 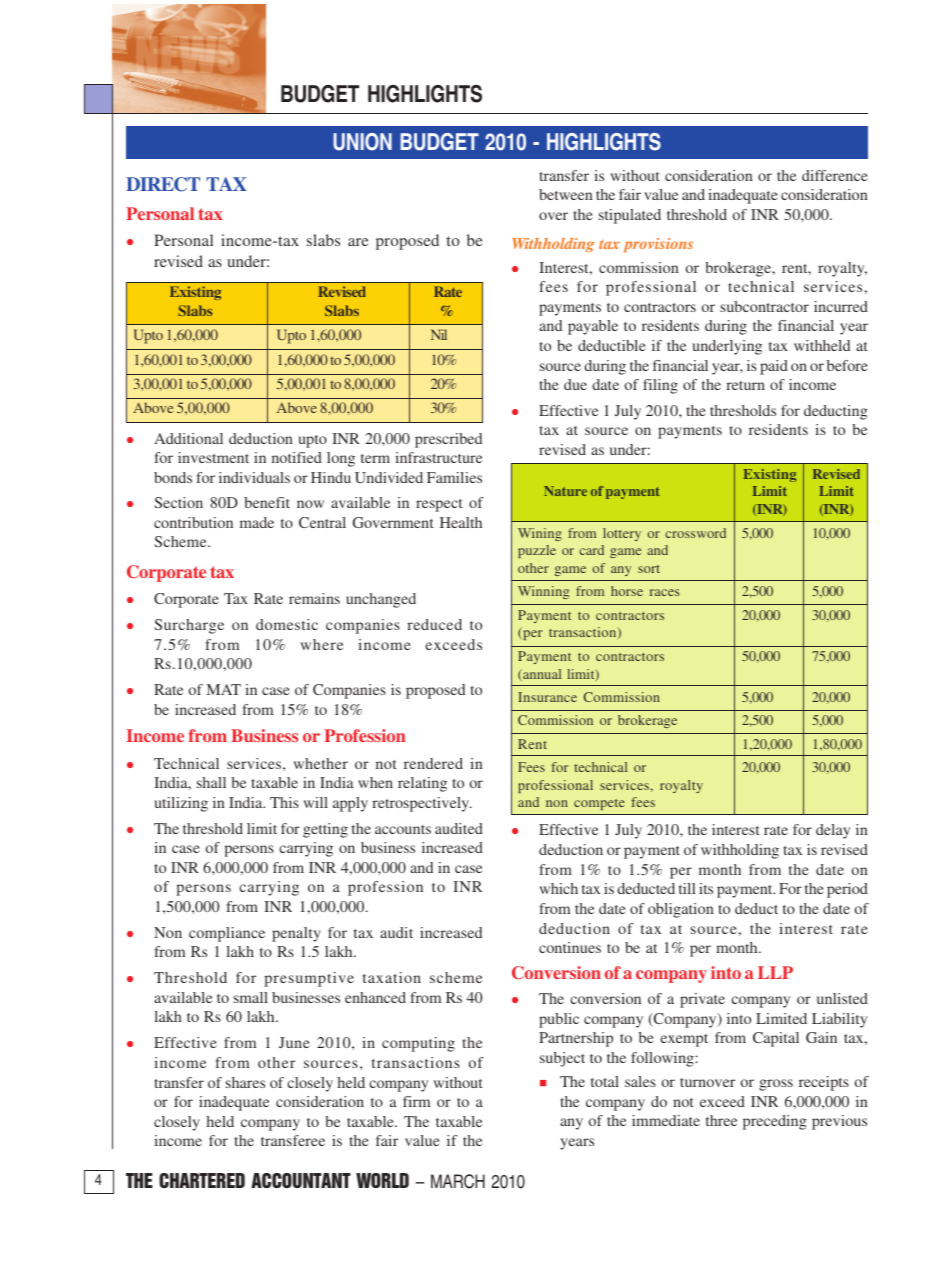 What do you see at coordinates (163, 184) in the screenshot?
I see `DIRECT` at bounding box center [163, 184].
